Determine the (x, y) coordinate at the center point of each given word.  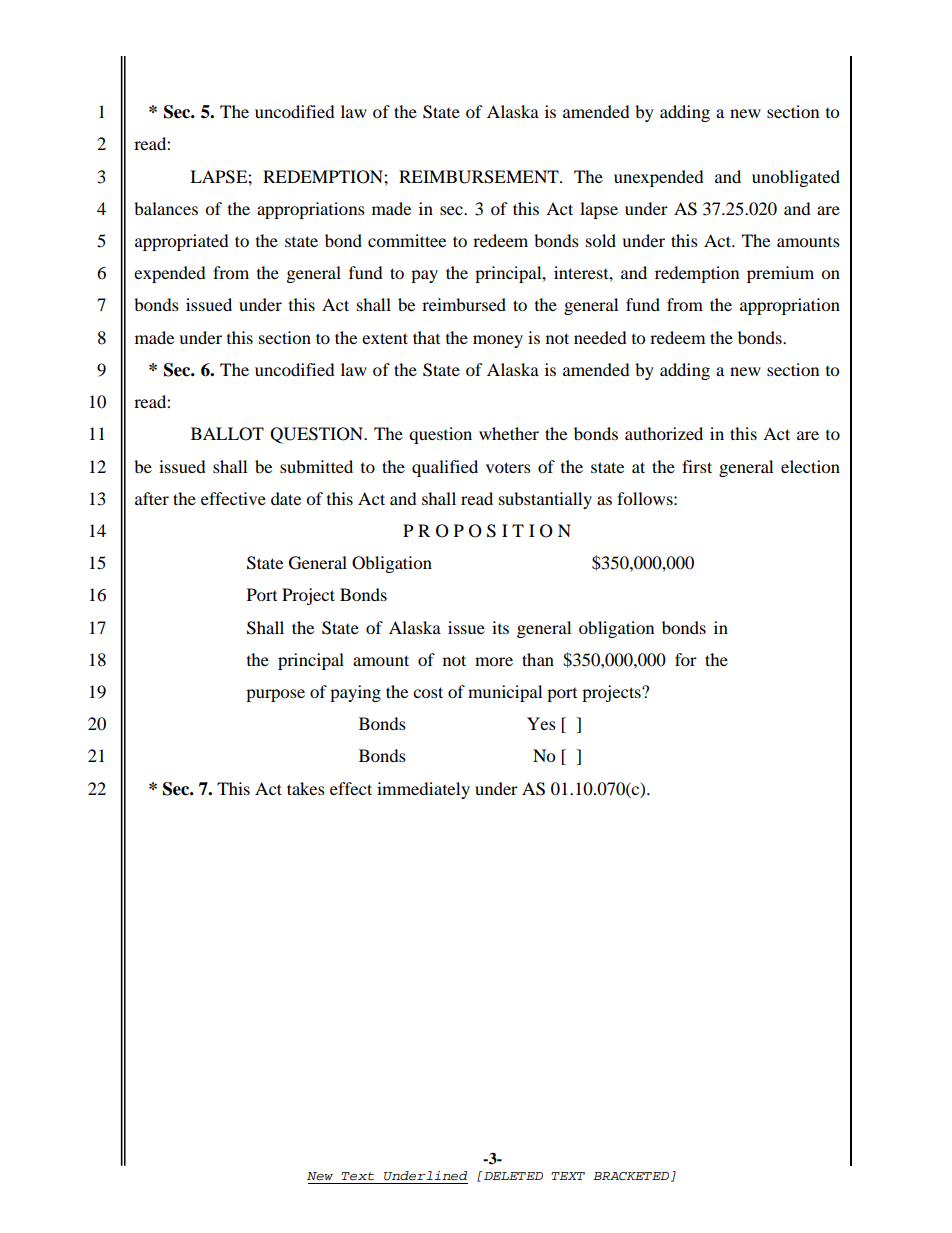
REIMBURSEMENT (480, 177)
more (494, 661)
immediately (423, 790)
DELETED (513, 1176)
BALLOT (227, 434)
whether (509, 433)
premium (780, 274)
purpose (275, 695)
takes (306, 788)
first (697, 466)
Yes (541, 723)
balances (166, 208)
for (686, 659)
